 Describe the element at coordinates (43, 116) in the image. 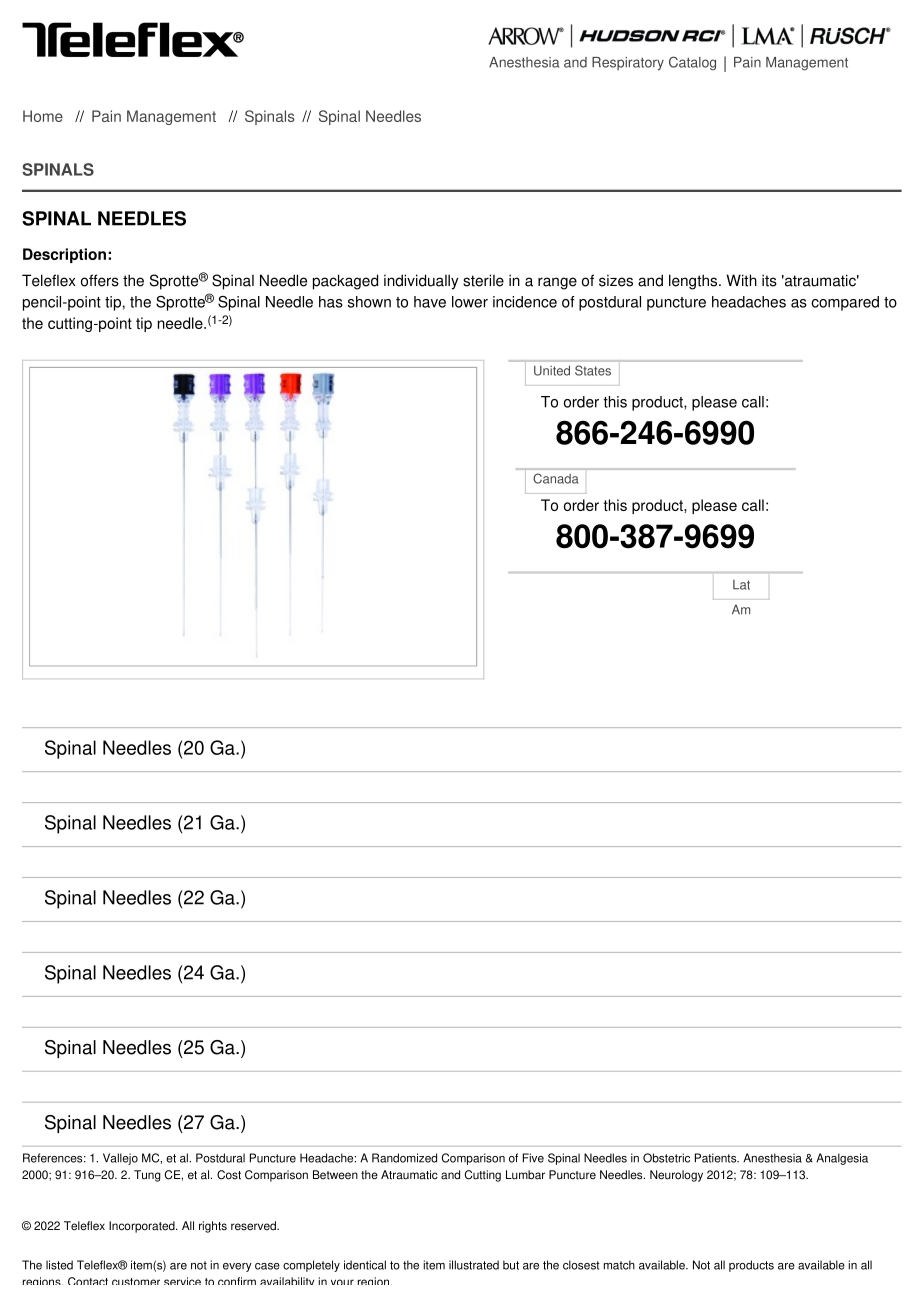

I see `Home` at that location.
